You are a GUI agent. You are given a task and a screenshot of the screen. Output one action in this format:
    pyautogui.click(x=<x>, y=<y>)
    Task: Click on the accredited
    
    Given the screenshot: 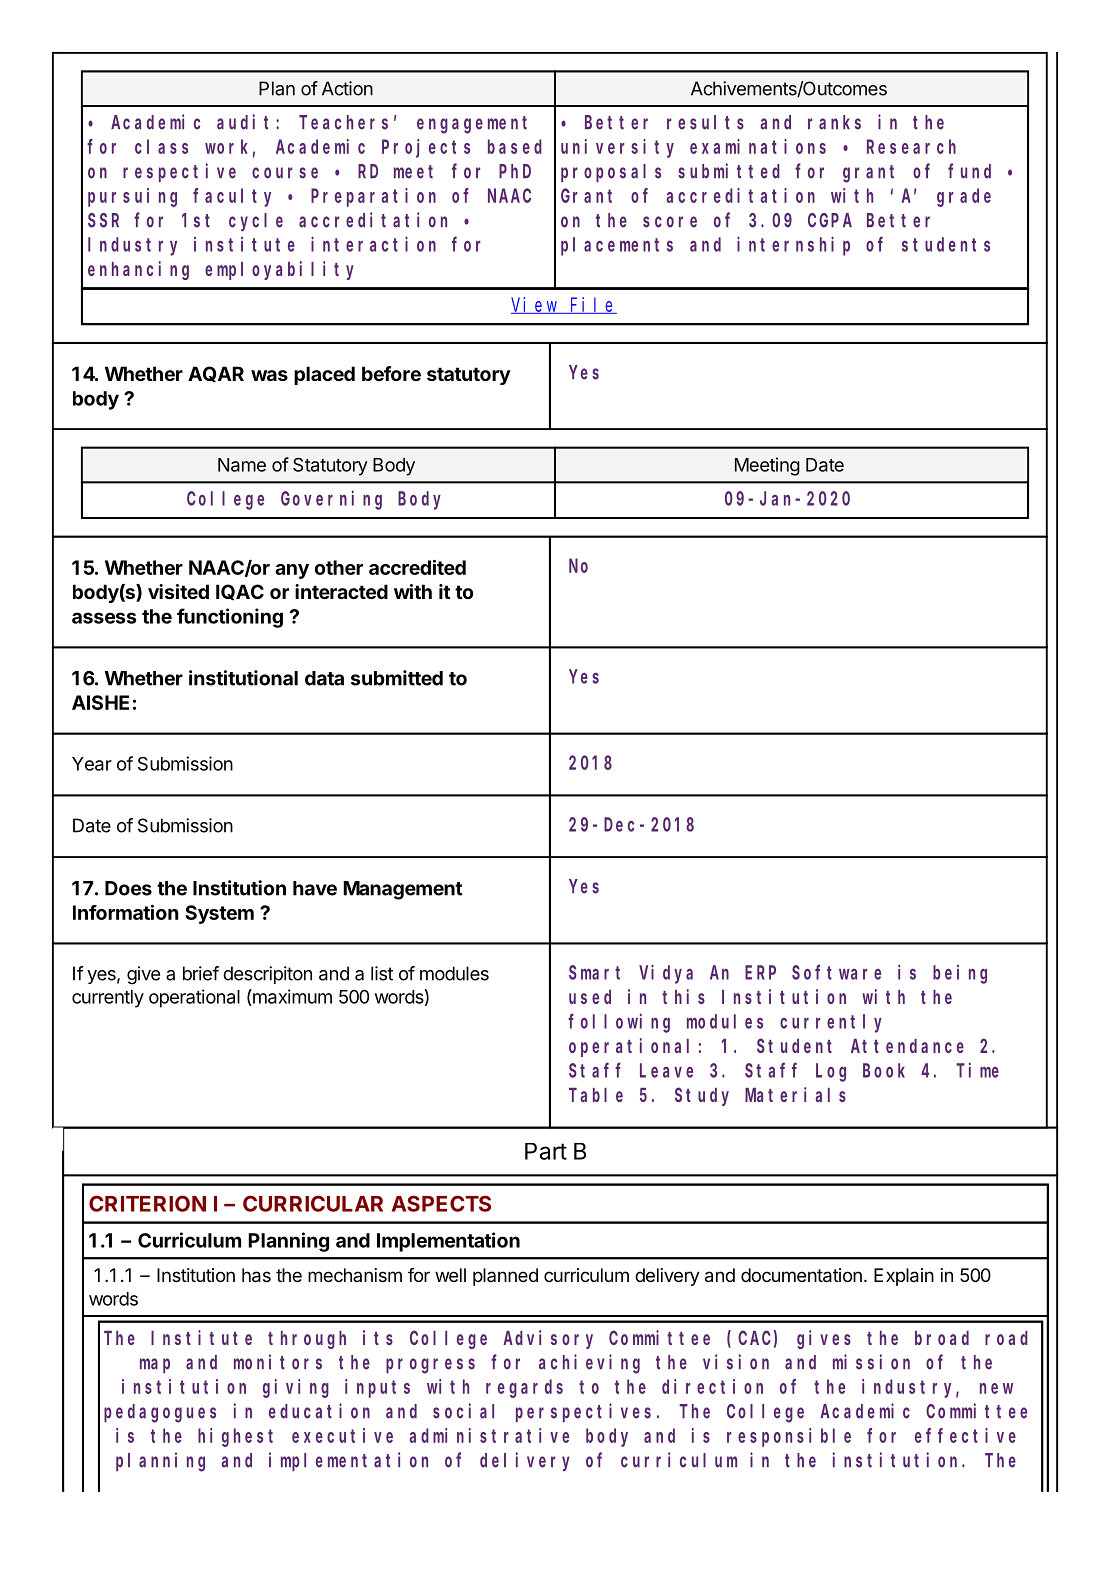 What is the action you would take?
    pyautogui.click(x=417, y=567)
